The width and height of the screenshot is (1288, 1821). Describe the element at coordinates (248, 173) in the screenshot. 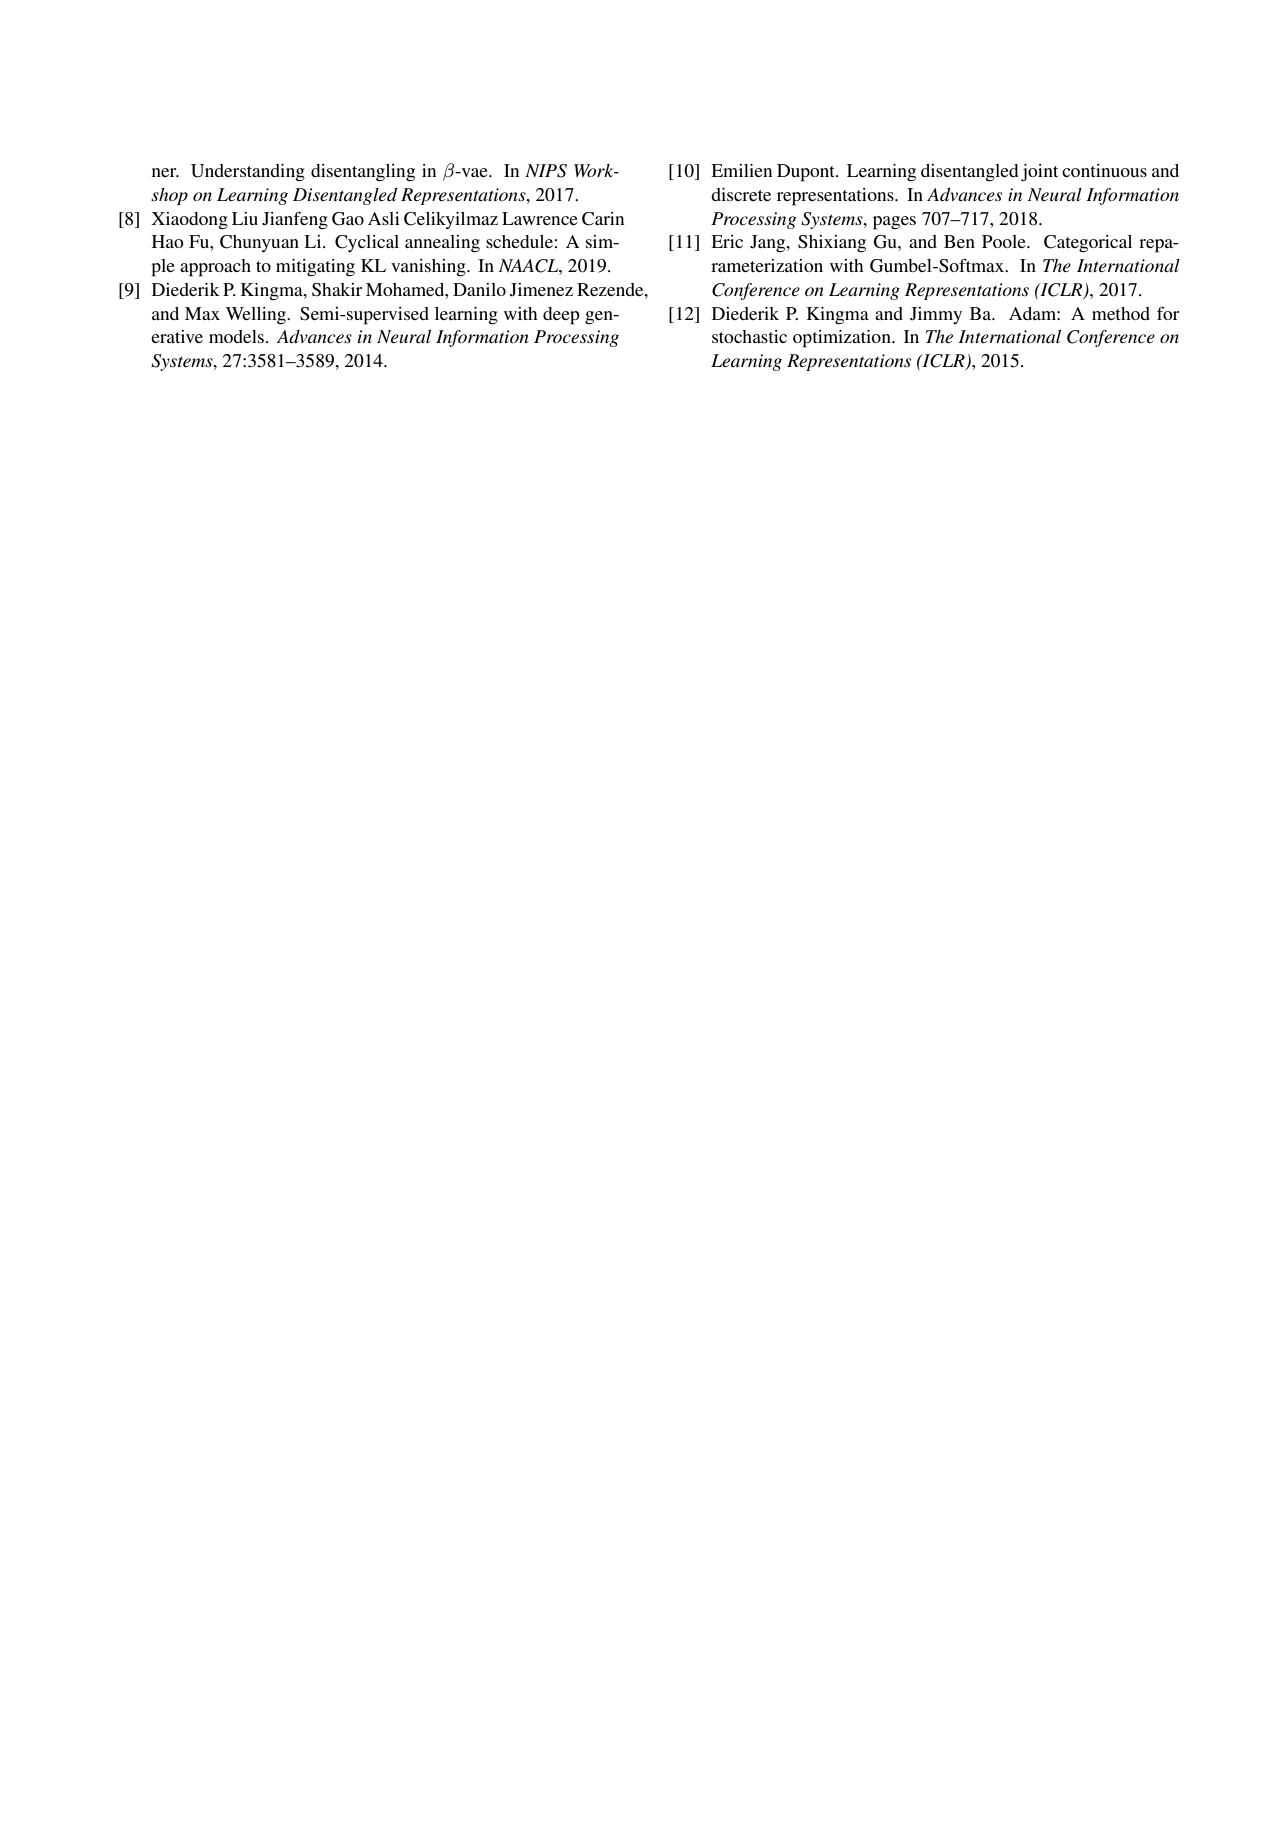

I see `Understanding` at that location.
